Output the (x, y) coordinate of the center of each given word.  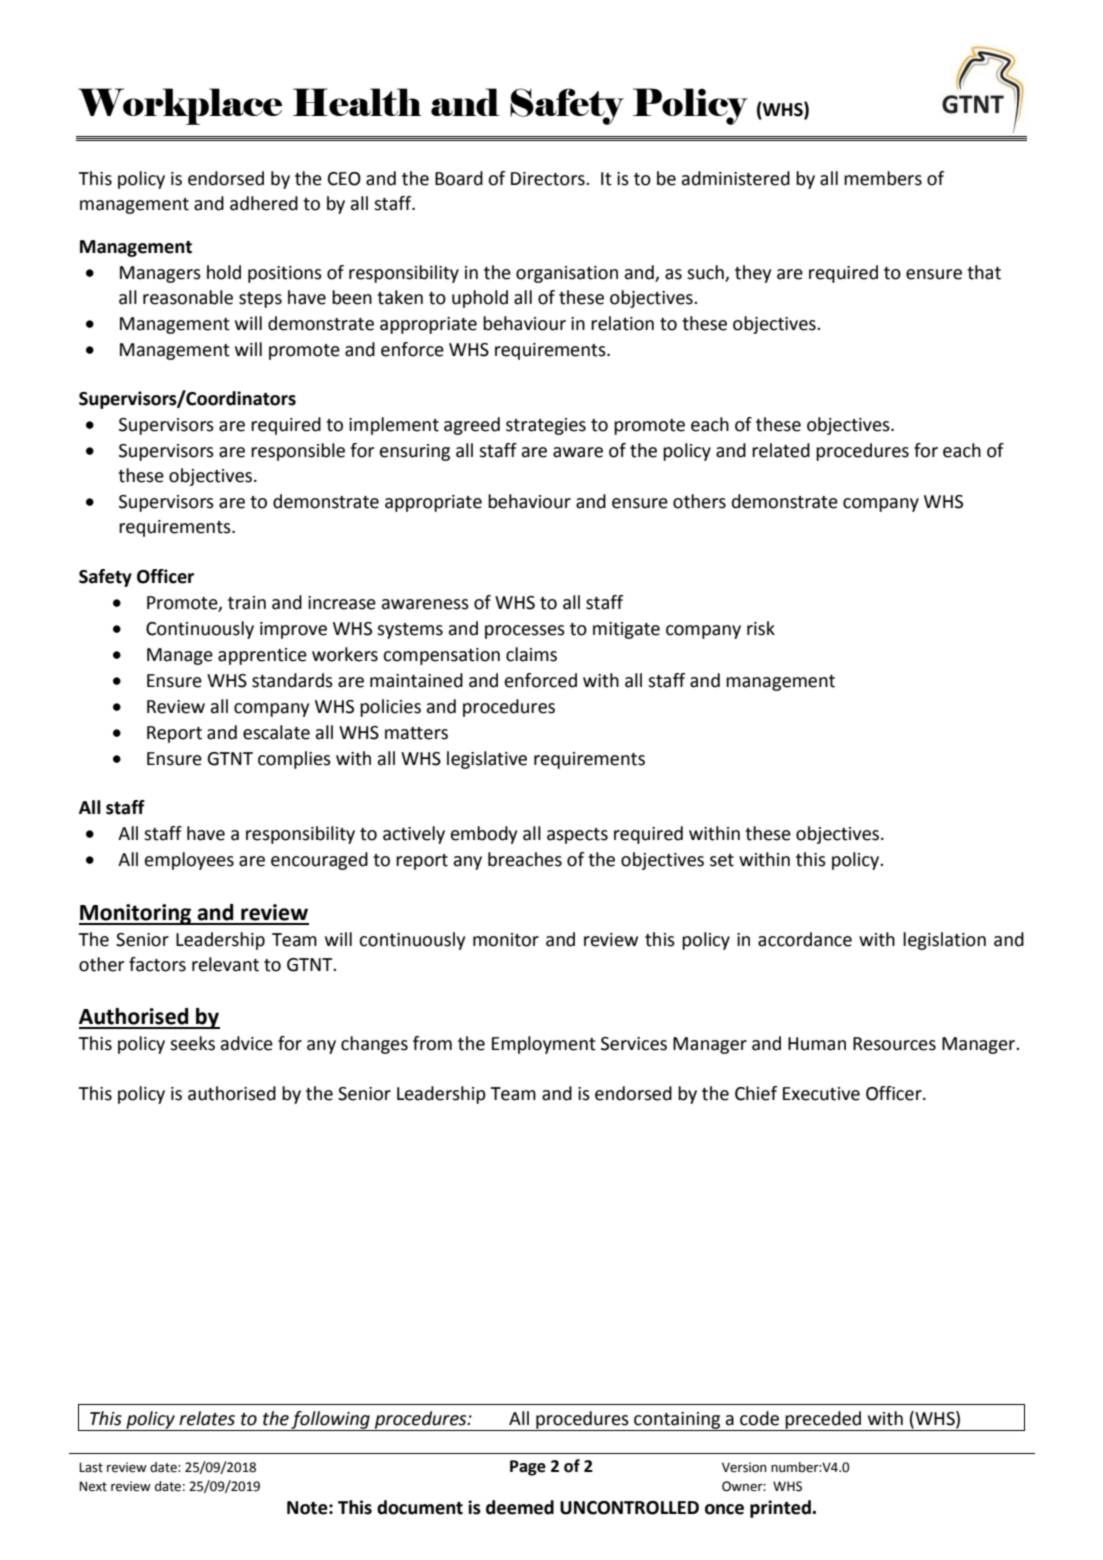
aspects (577, 836)
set (722, 860)
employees (189, 861)
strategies (546, 426)
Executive (821, 1094)
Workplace (180, 106)
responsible (298, 452)
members (883, 178)
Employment (544, 1045)
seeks (192, 1043)
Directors (549, 179)
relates (207, 1418)
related (781, 450)
